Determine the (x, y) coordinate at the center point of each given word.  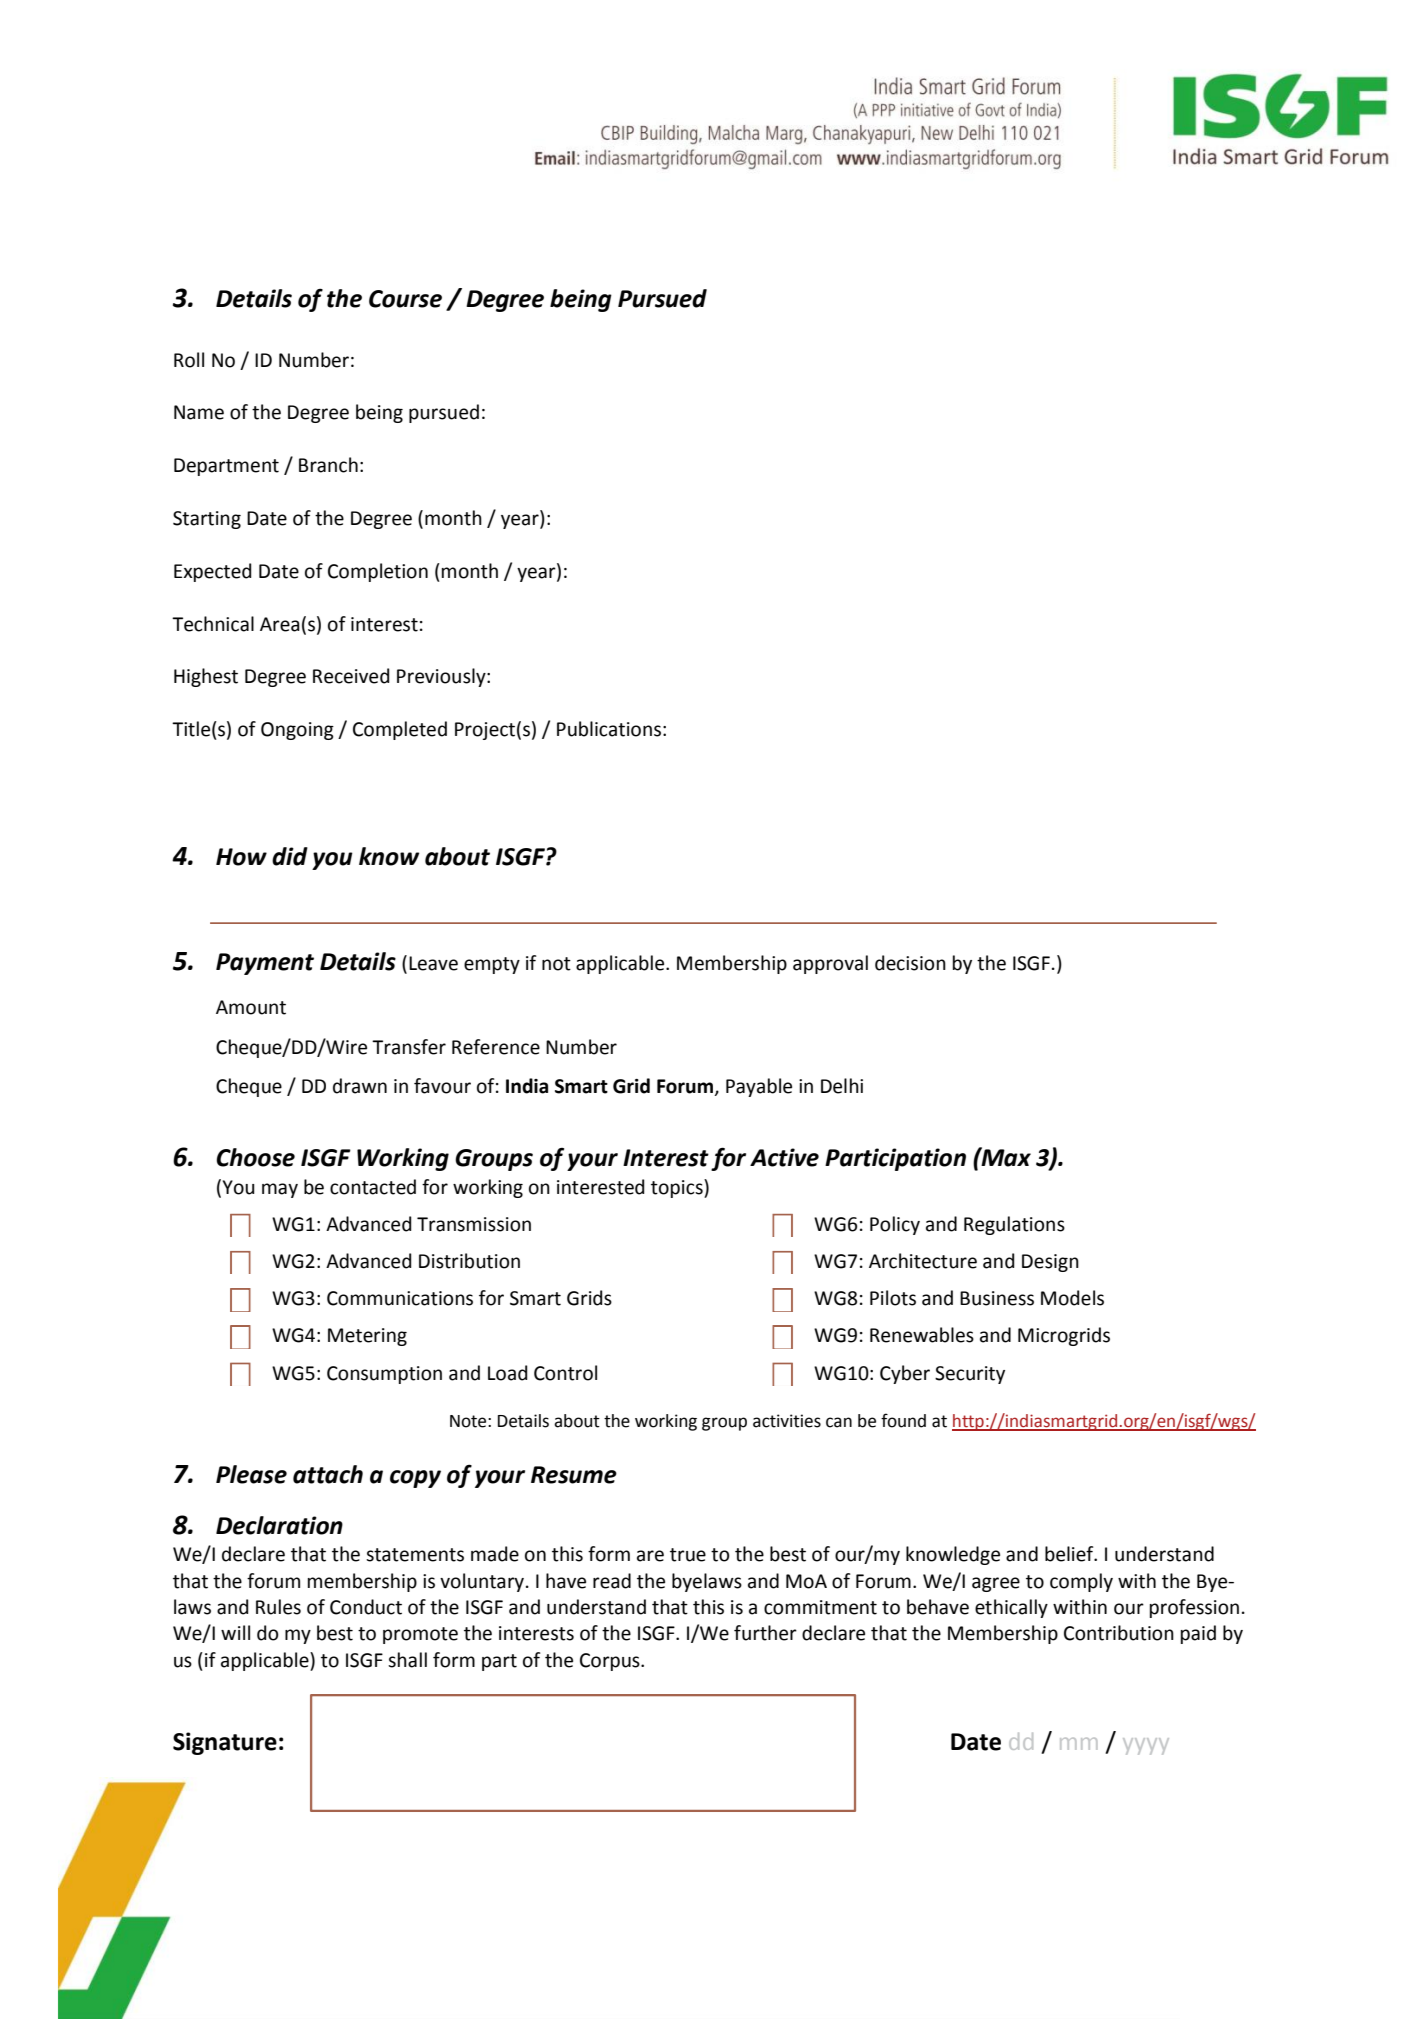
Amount (251, 1007)
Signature (225, 1743)
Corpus (611, 1662)
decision (910, 963)
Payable (759, 1087)
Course (405, 299)
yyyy (1146, 1746)
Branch (328, 465)
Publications (609, 729)
